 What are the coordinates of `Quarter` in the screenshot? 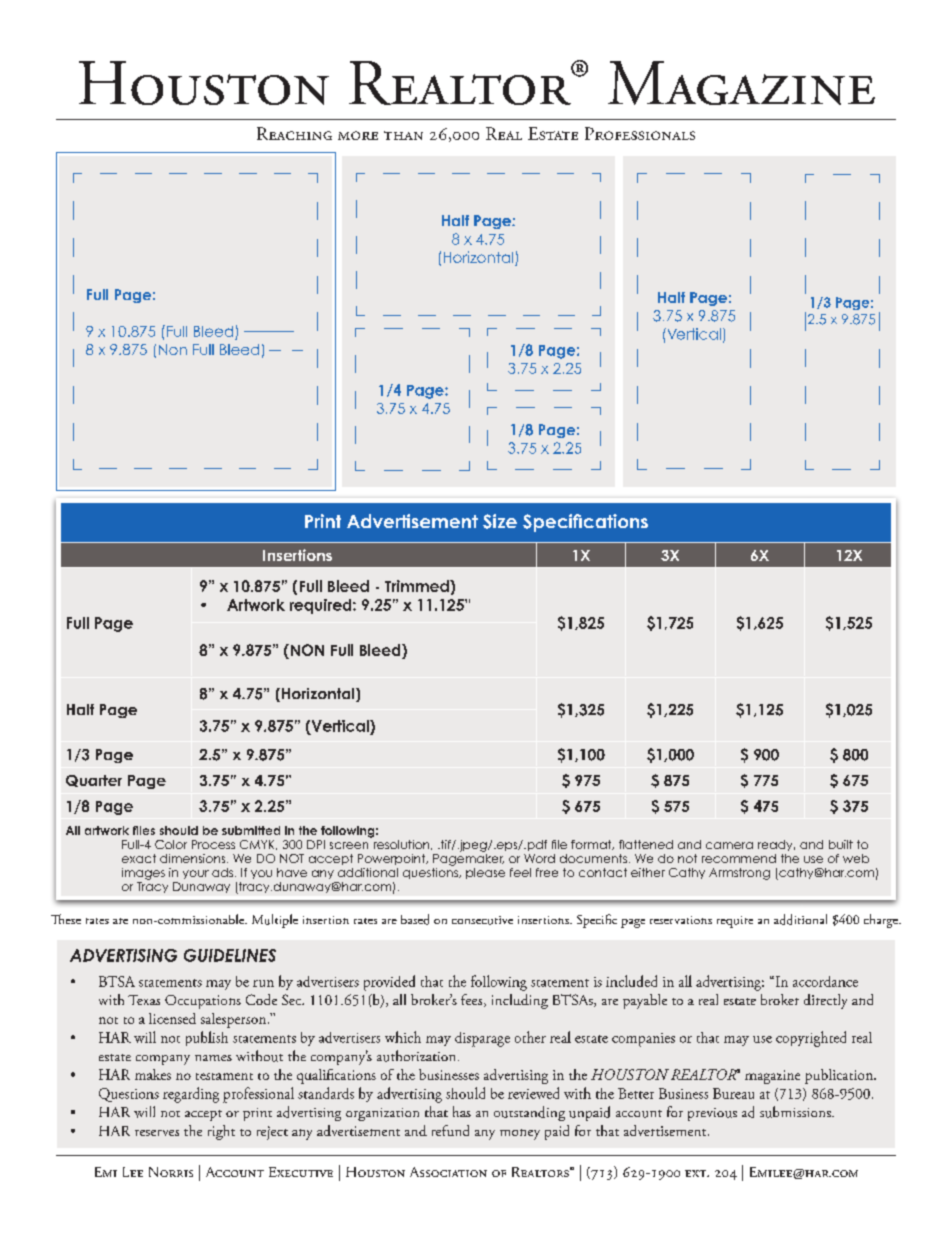 It's located at (94, 781).
